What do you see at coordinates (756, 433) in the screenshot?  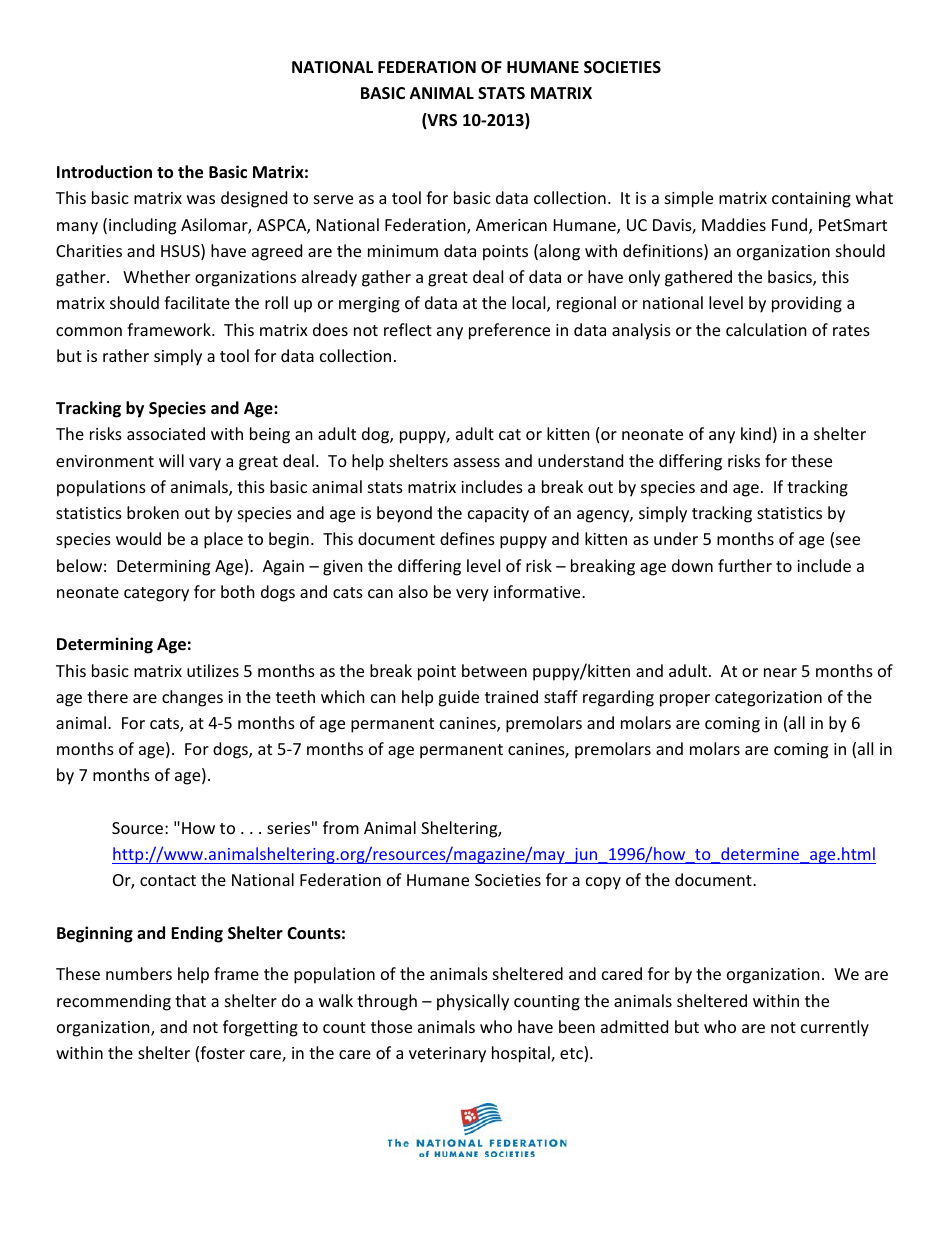 I see `kind` at bounding box center [756, 433].
